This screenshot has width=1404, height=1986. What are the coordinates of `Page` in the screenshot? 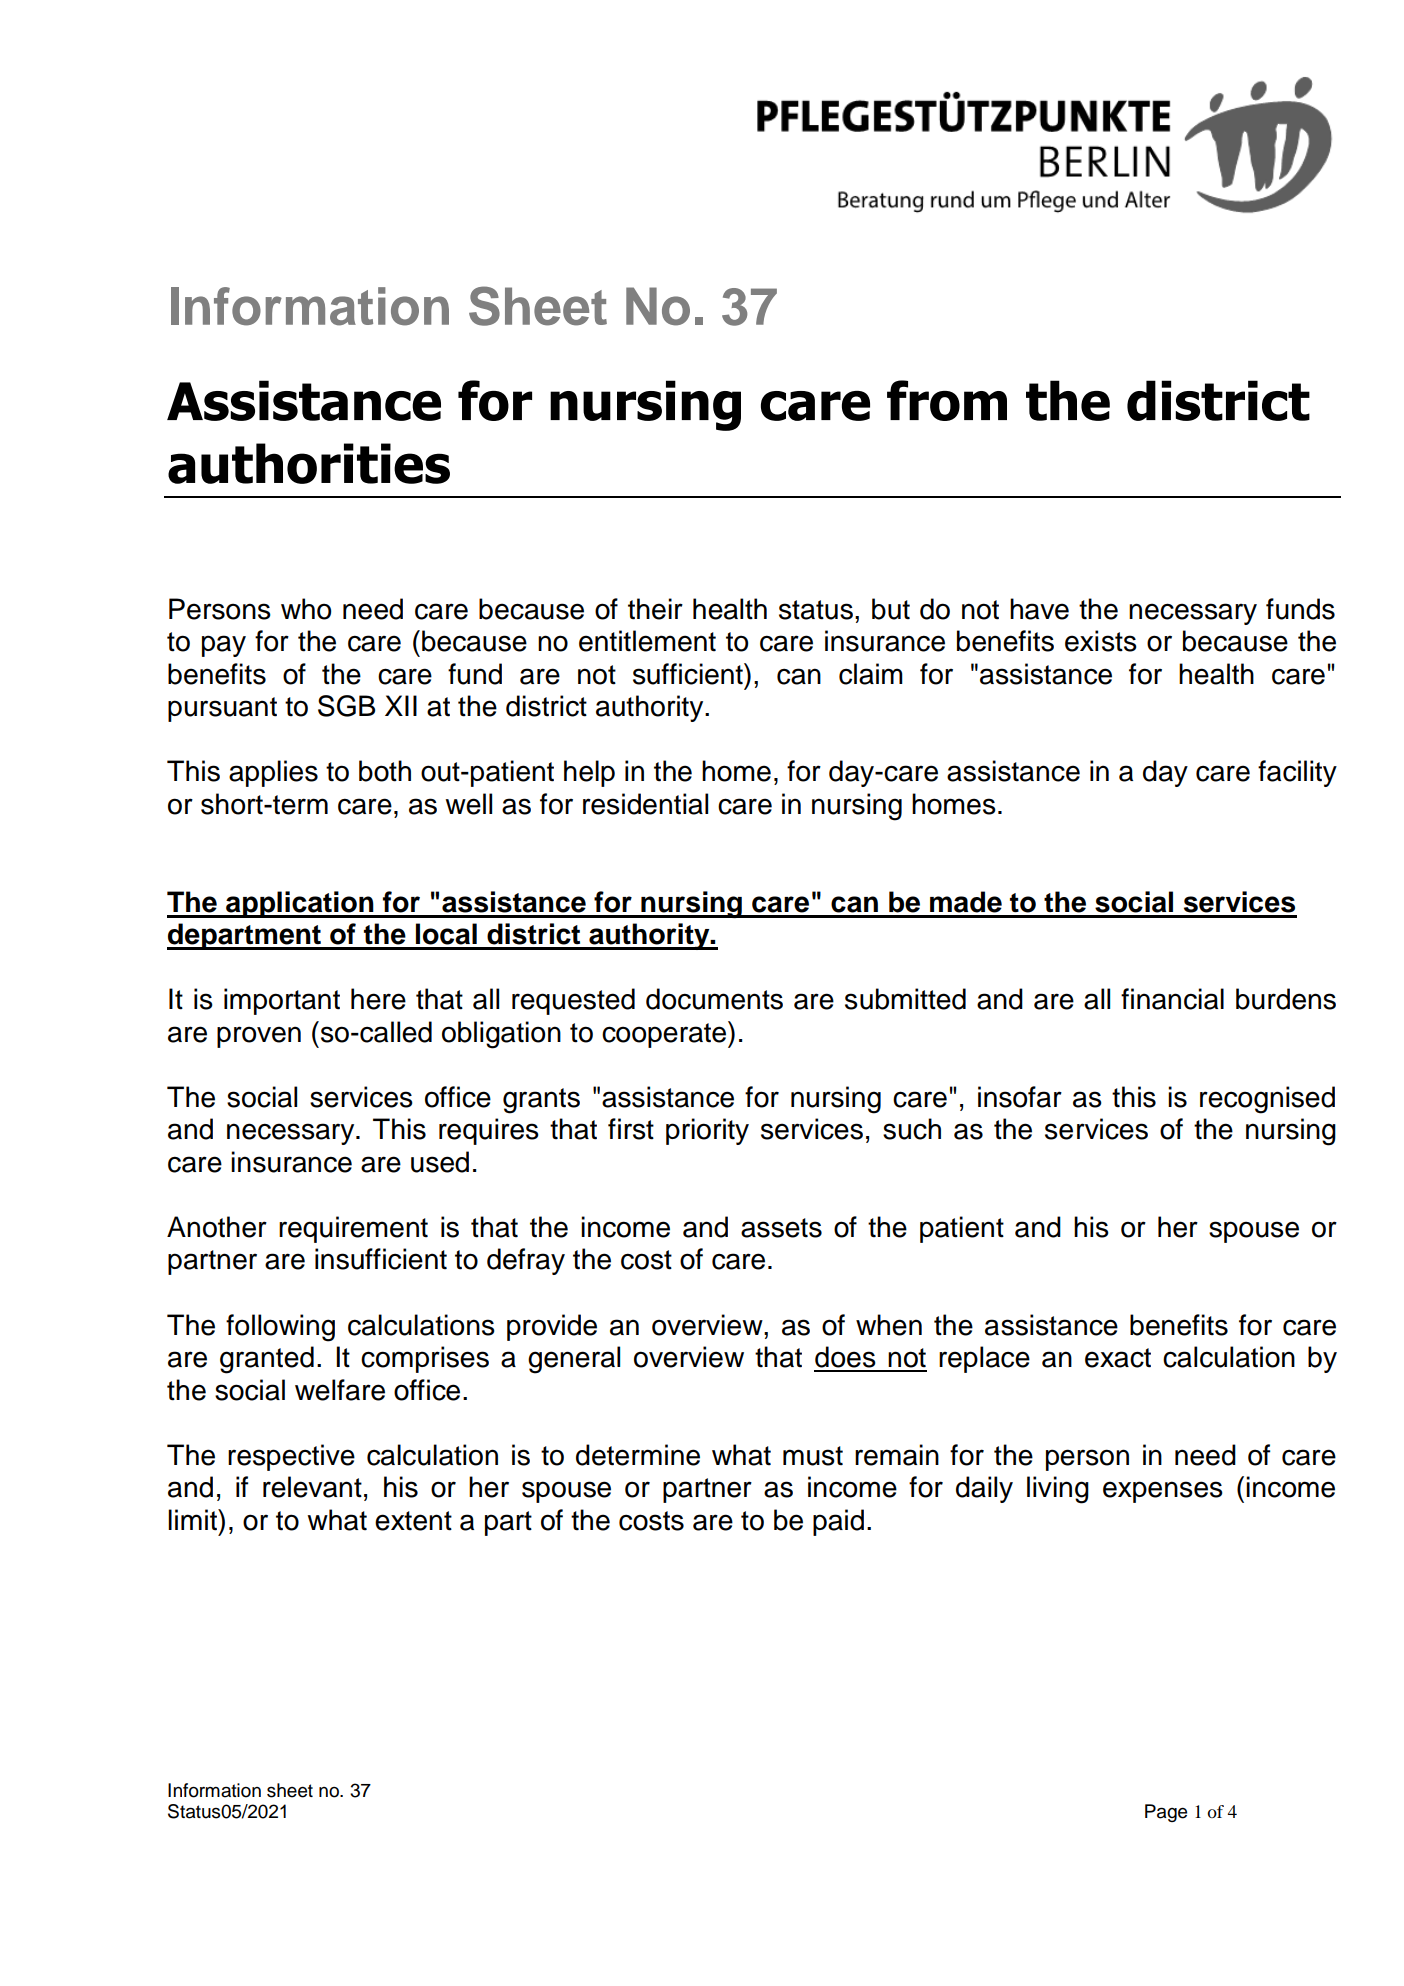 It's located at (1166, 1813).
